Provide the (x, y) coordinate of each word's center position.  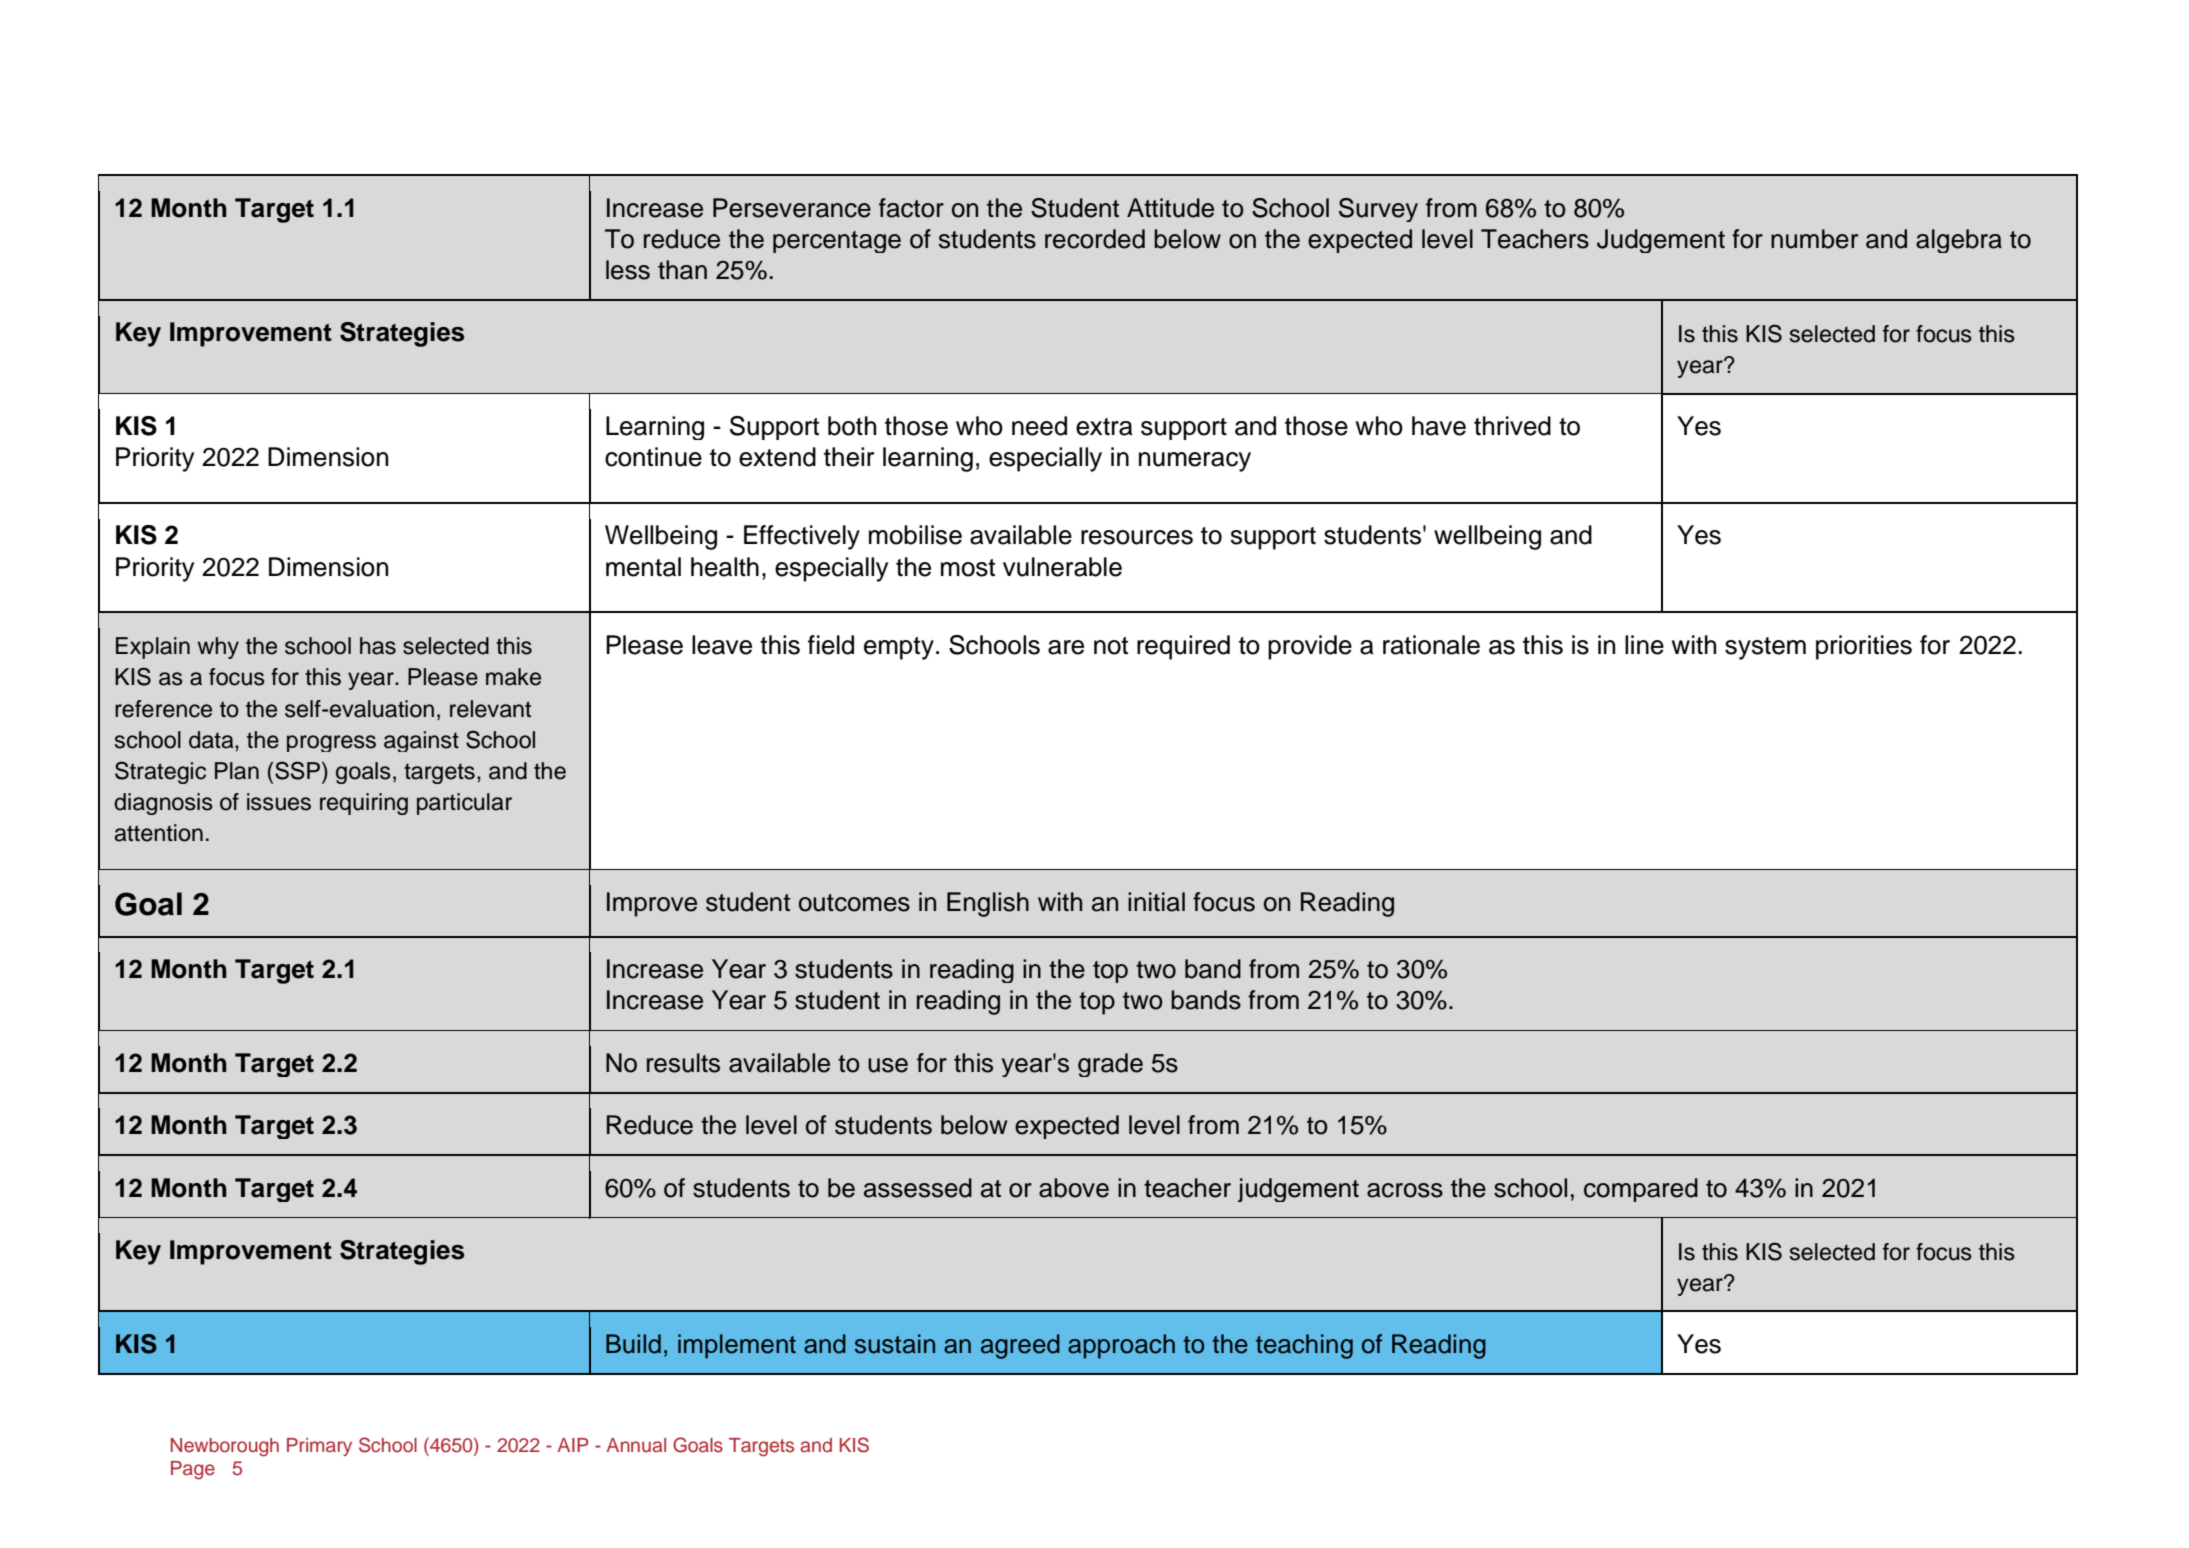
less (628, 270)
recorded (1095, 239)
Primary (319, 1447)
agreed (1020, 1346)
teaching (1304, 1346)
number (1814, 239)
